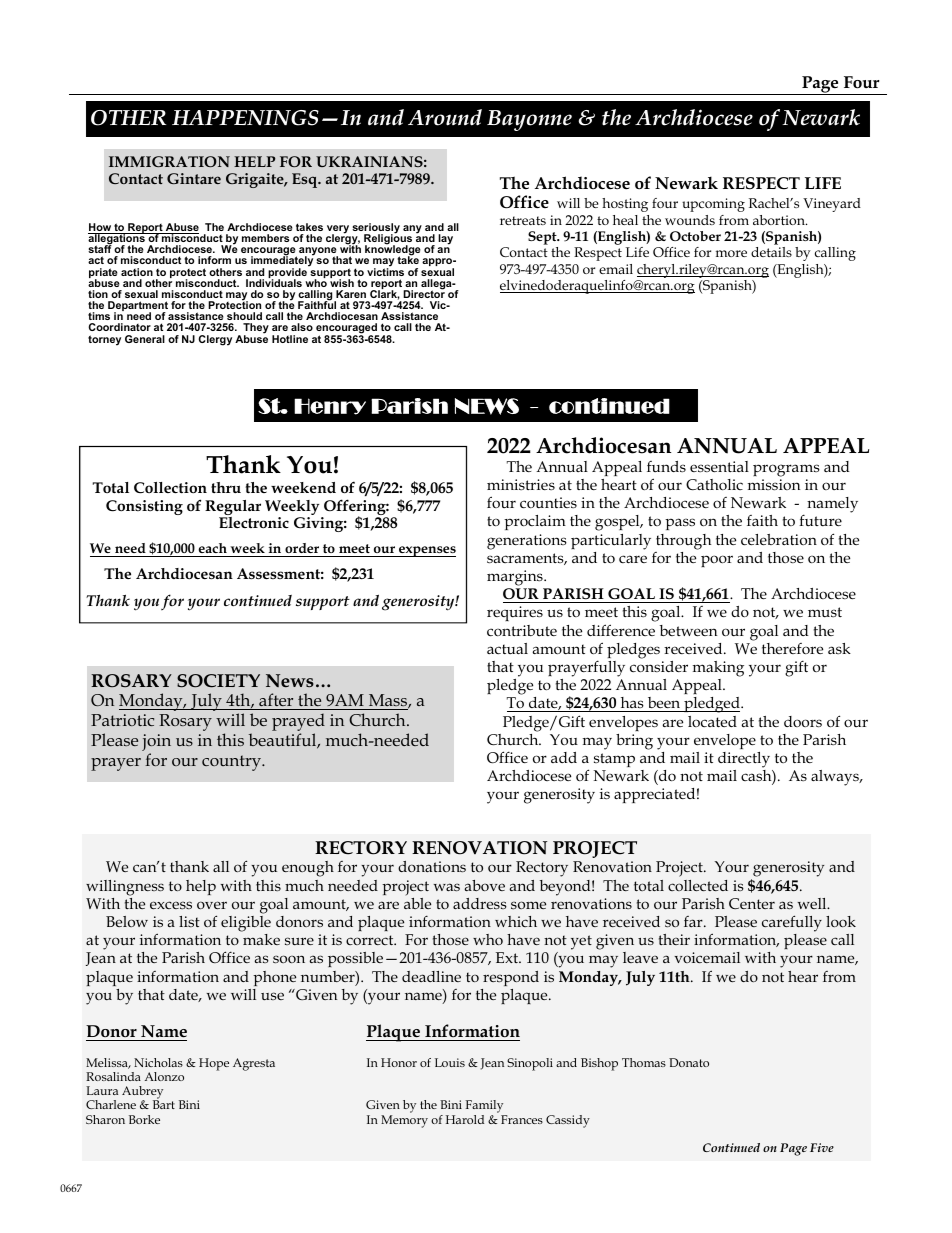  What do you see at coordinates (306, 180) in the page?
I see `Esq` at bounding box center [306, 180].
